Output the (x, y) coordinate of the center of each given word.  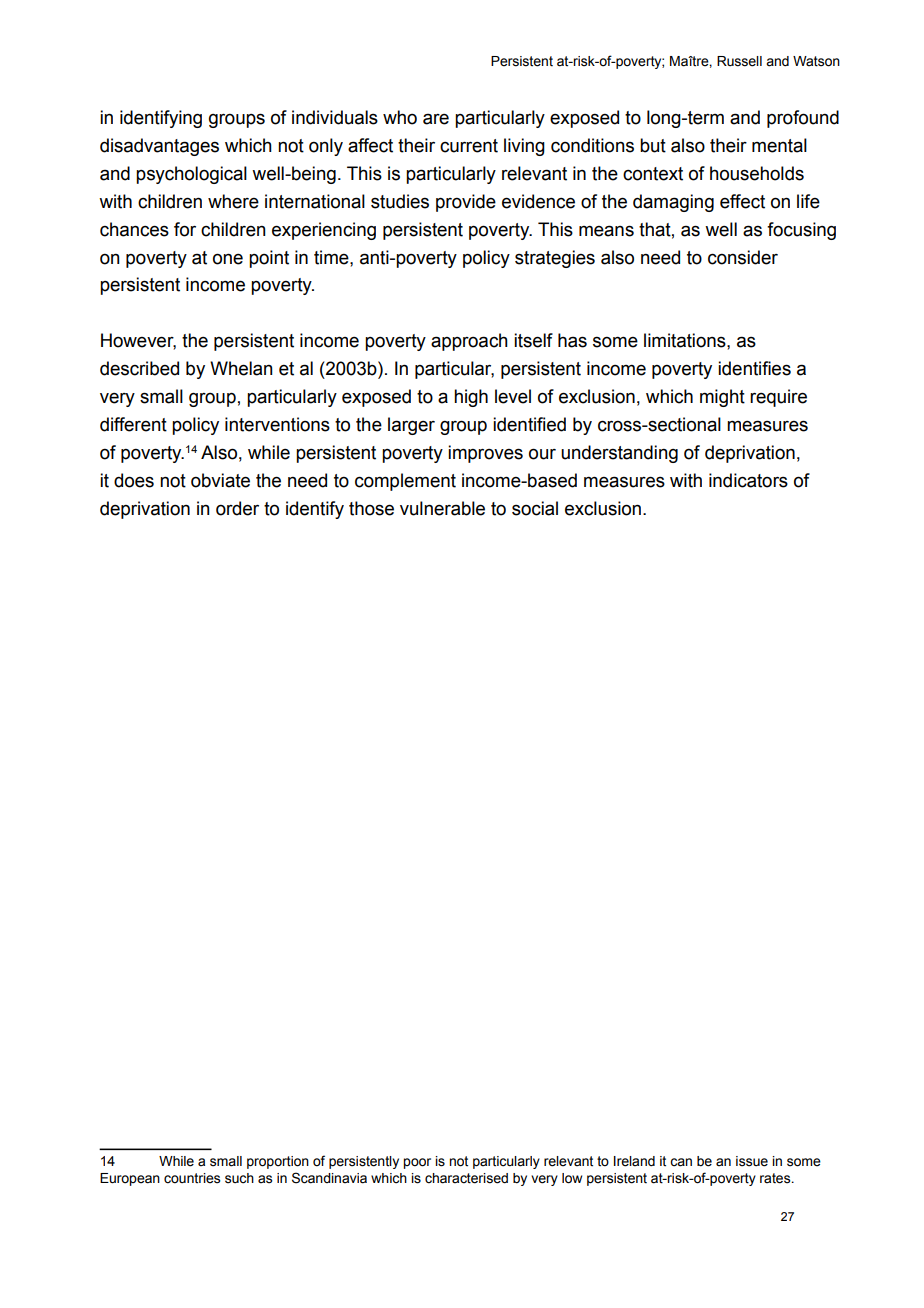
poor (417, 1163)
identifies (754, 368)
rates (776, 1178)
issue (752, 1161)
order (237, 508)
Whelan (241, 368)
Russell (739, 61)
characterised (466, 1178)
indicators (748, 480)
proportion (278, 1162)
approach (469, 342)
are (436, 119)
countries (192, 1178)
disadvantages (159, 147)
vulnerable (442, 508)
